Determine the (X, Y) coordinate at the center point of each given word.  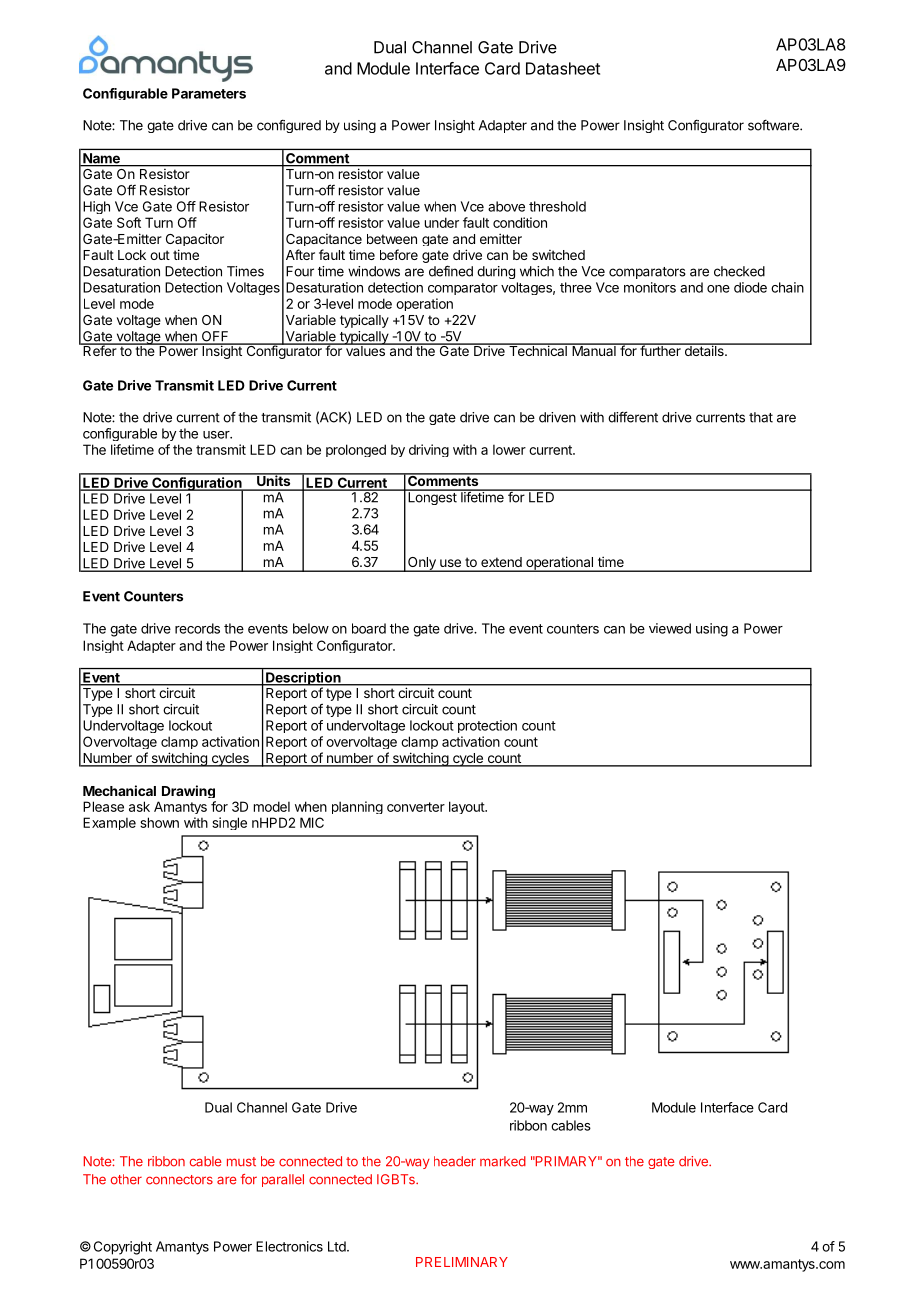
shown (159, 822)
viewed (670, 628)
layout (467, 807)
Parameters (209, 93)
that (761, 417)
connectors (179, 1180)
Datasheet (563, 68)
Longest (432, 497)
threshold (557, 206)
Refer (100, 350)
